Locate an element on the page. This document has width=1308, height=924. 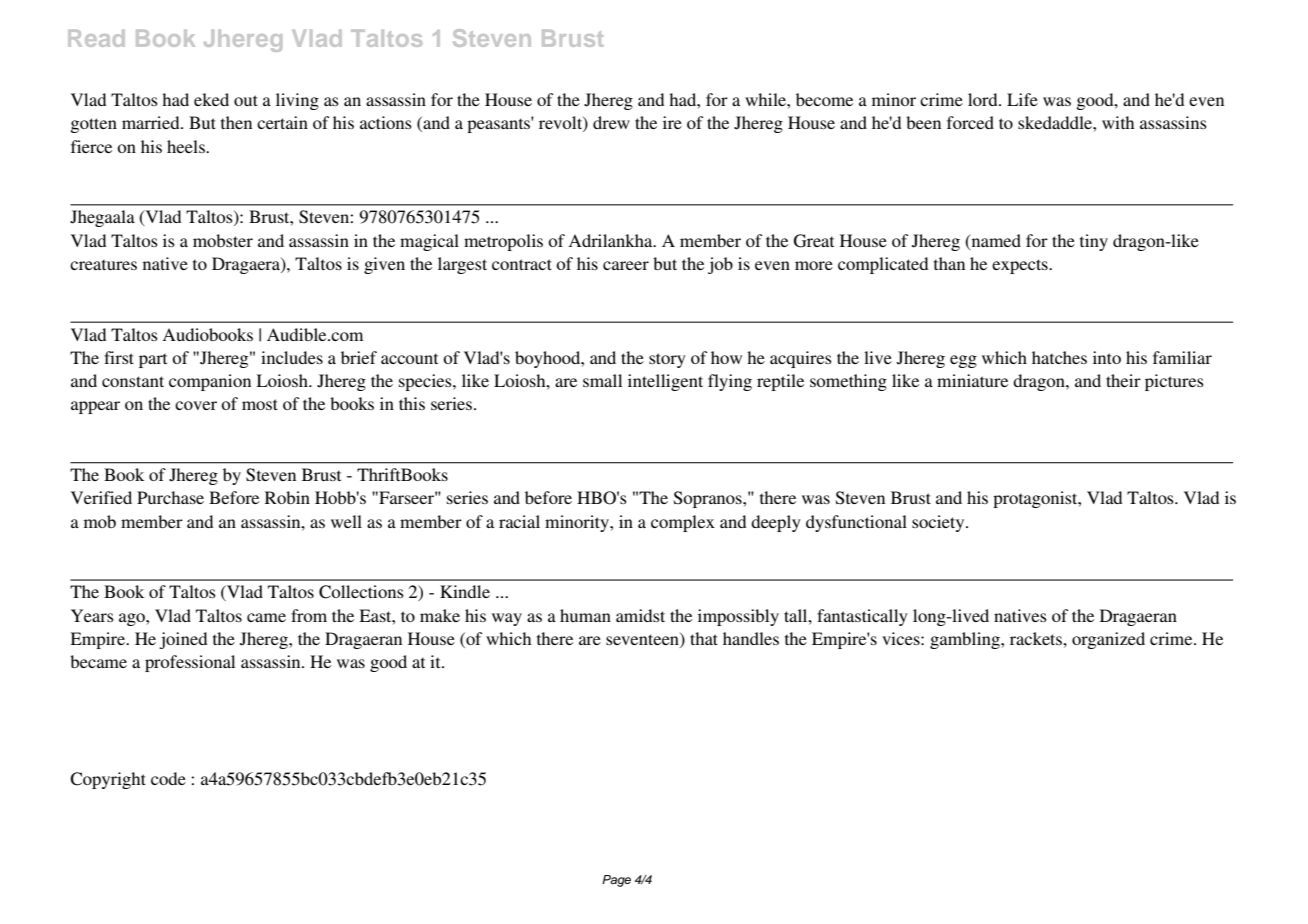
eked is located at coordinates (211, 99).
